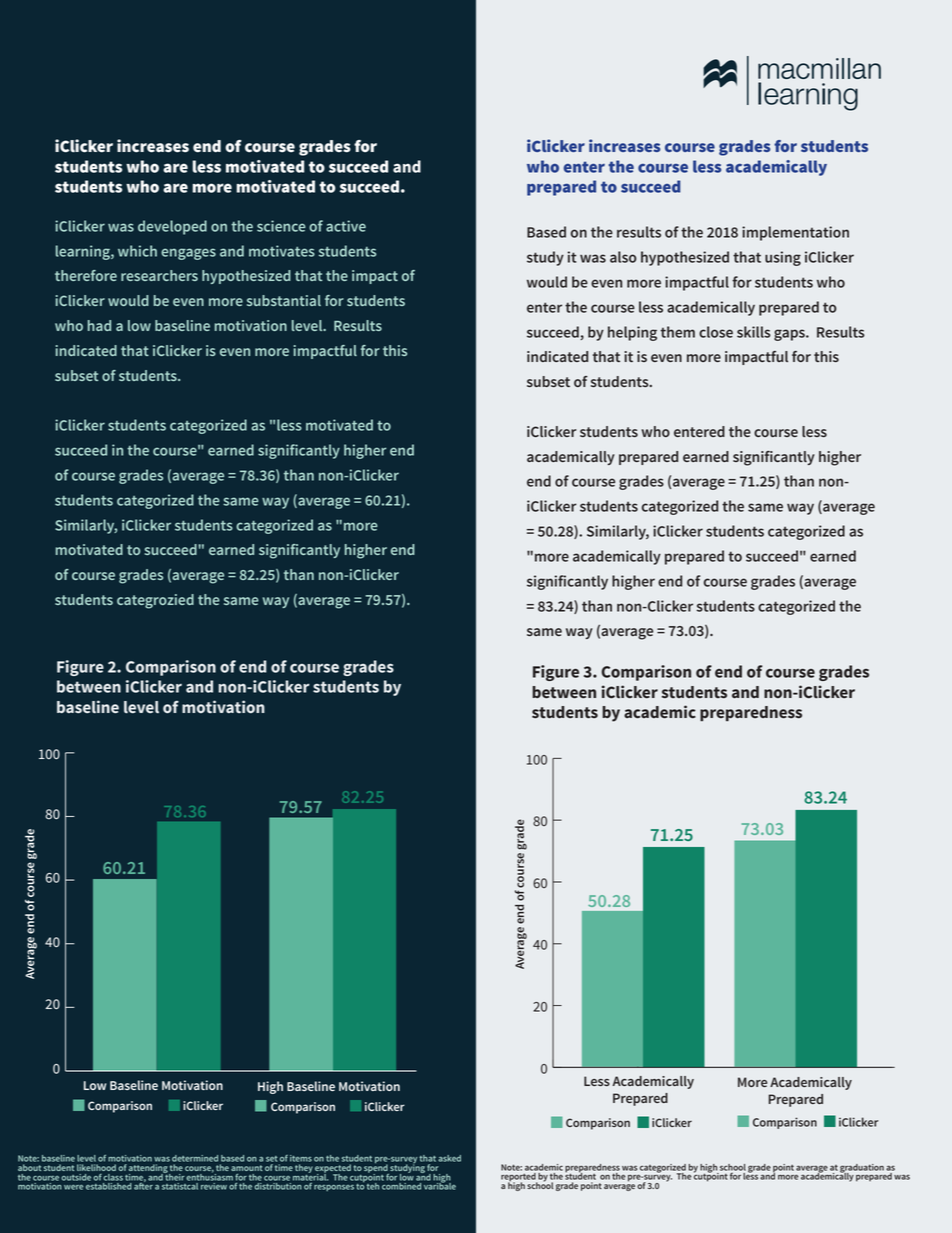  Describe the element at coordinates (346, 226) in the screenshot. I see `active` at that location.
